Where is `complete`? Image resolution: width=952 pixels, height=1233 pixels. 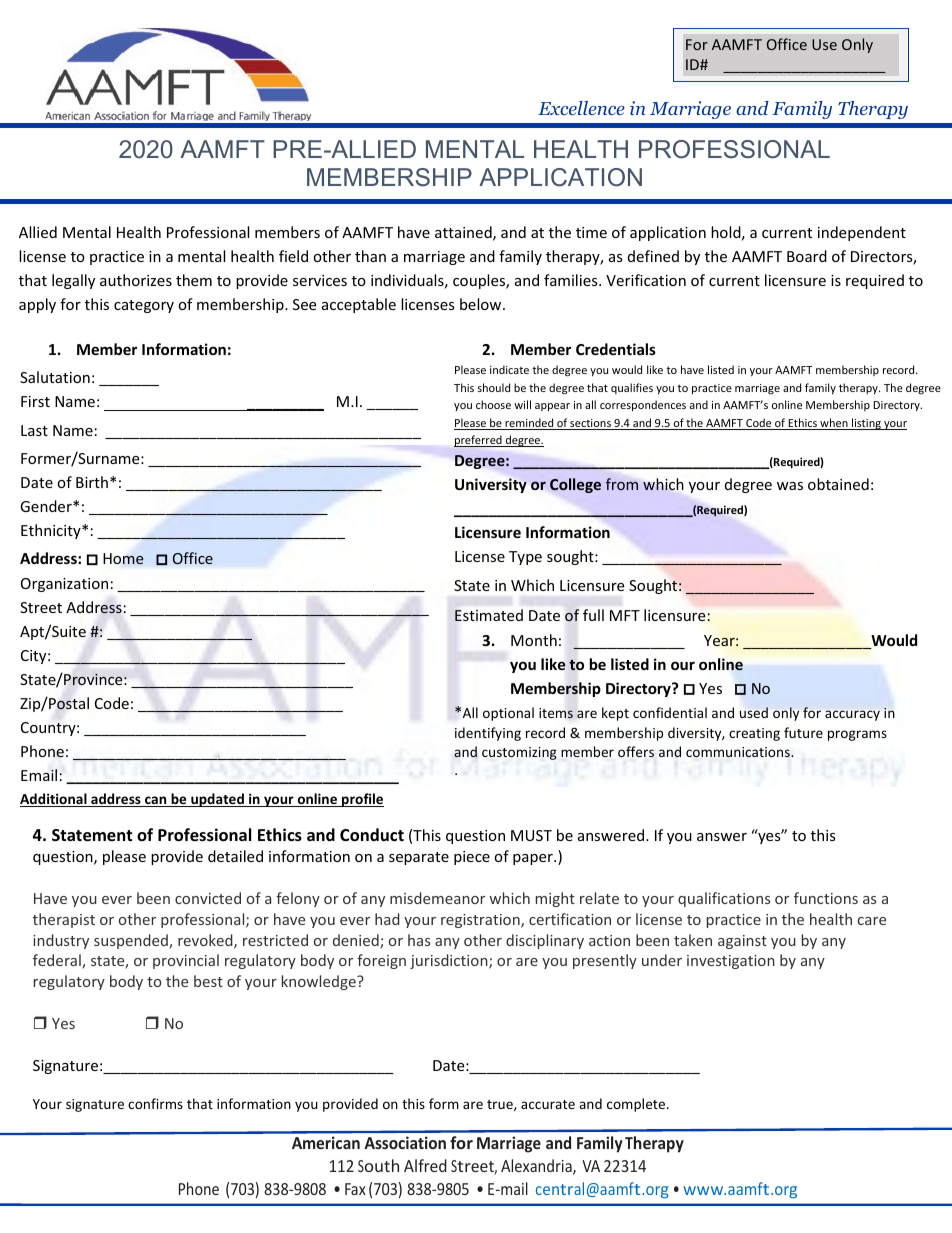 complete is located at coordinates (637, 1105).
